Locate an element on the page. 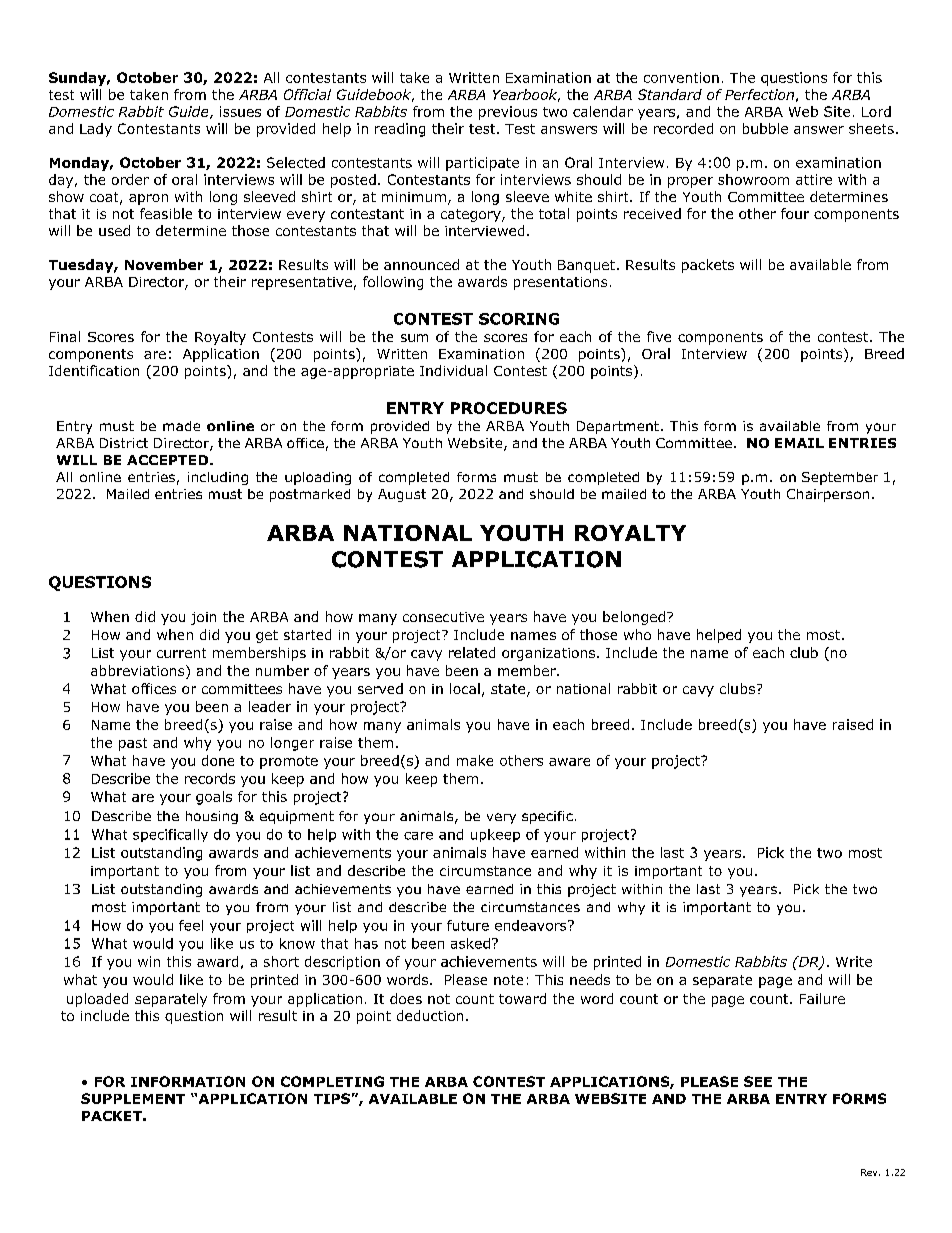  SUPPLEMENT is located at coordinates (133, 1098).
